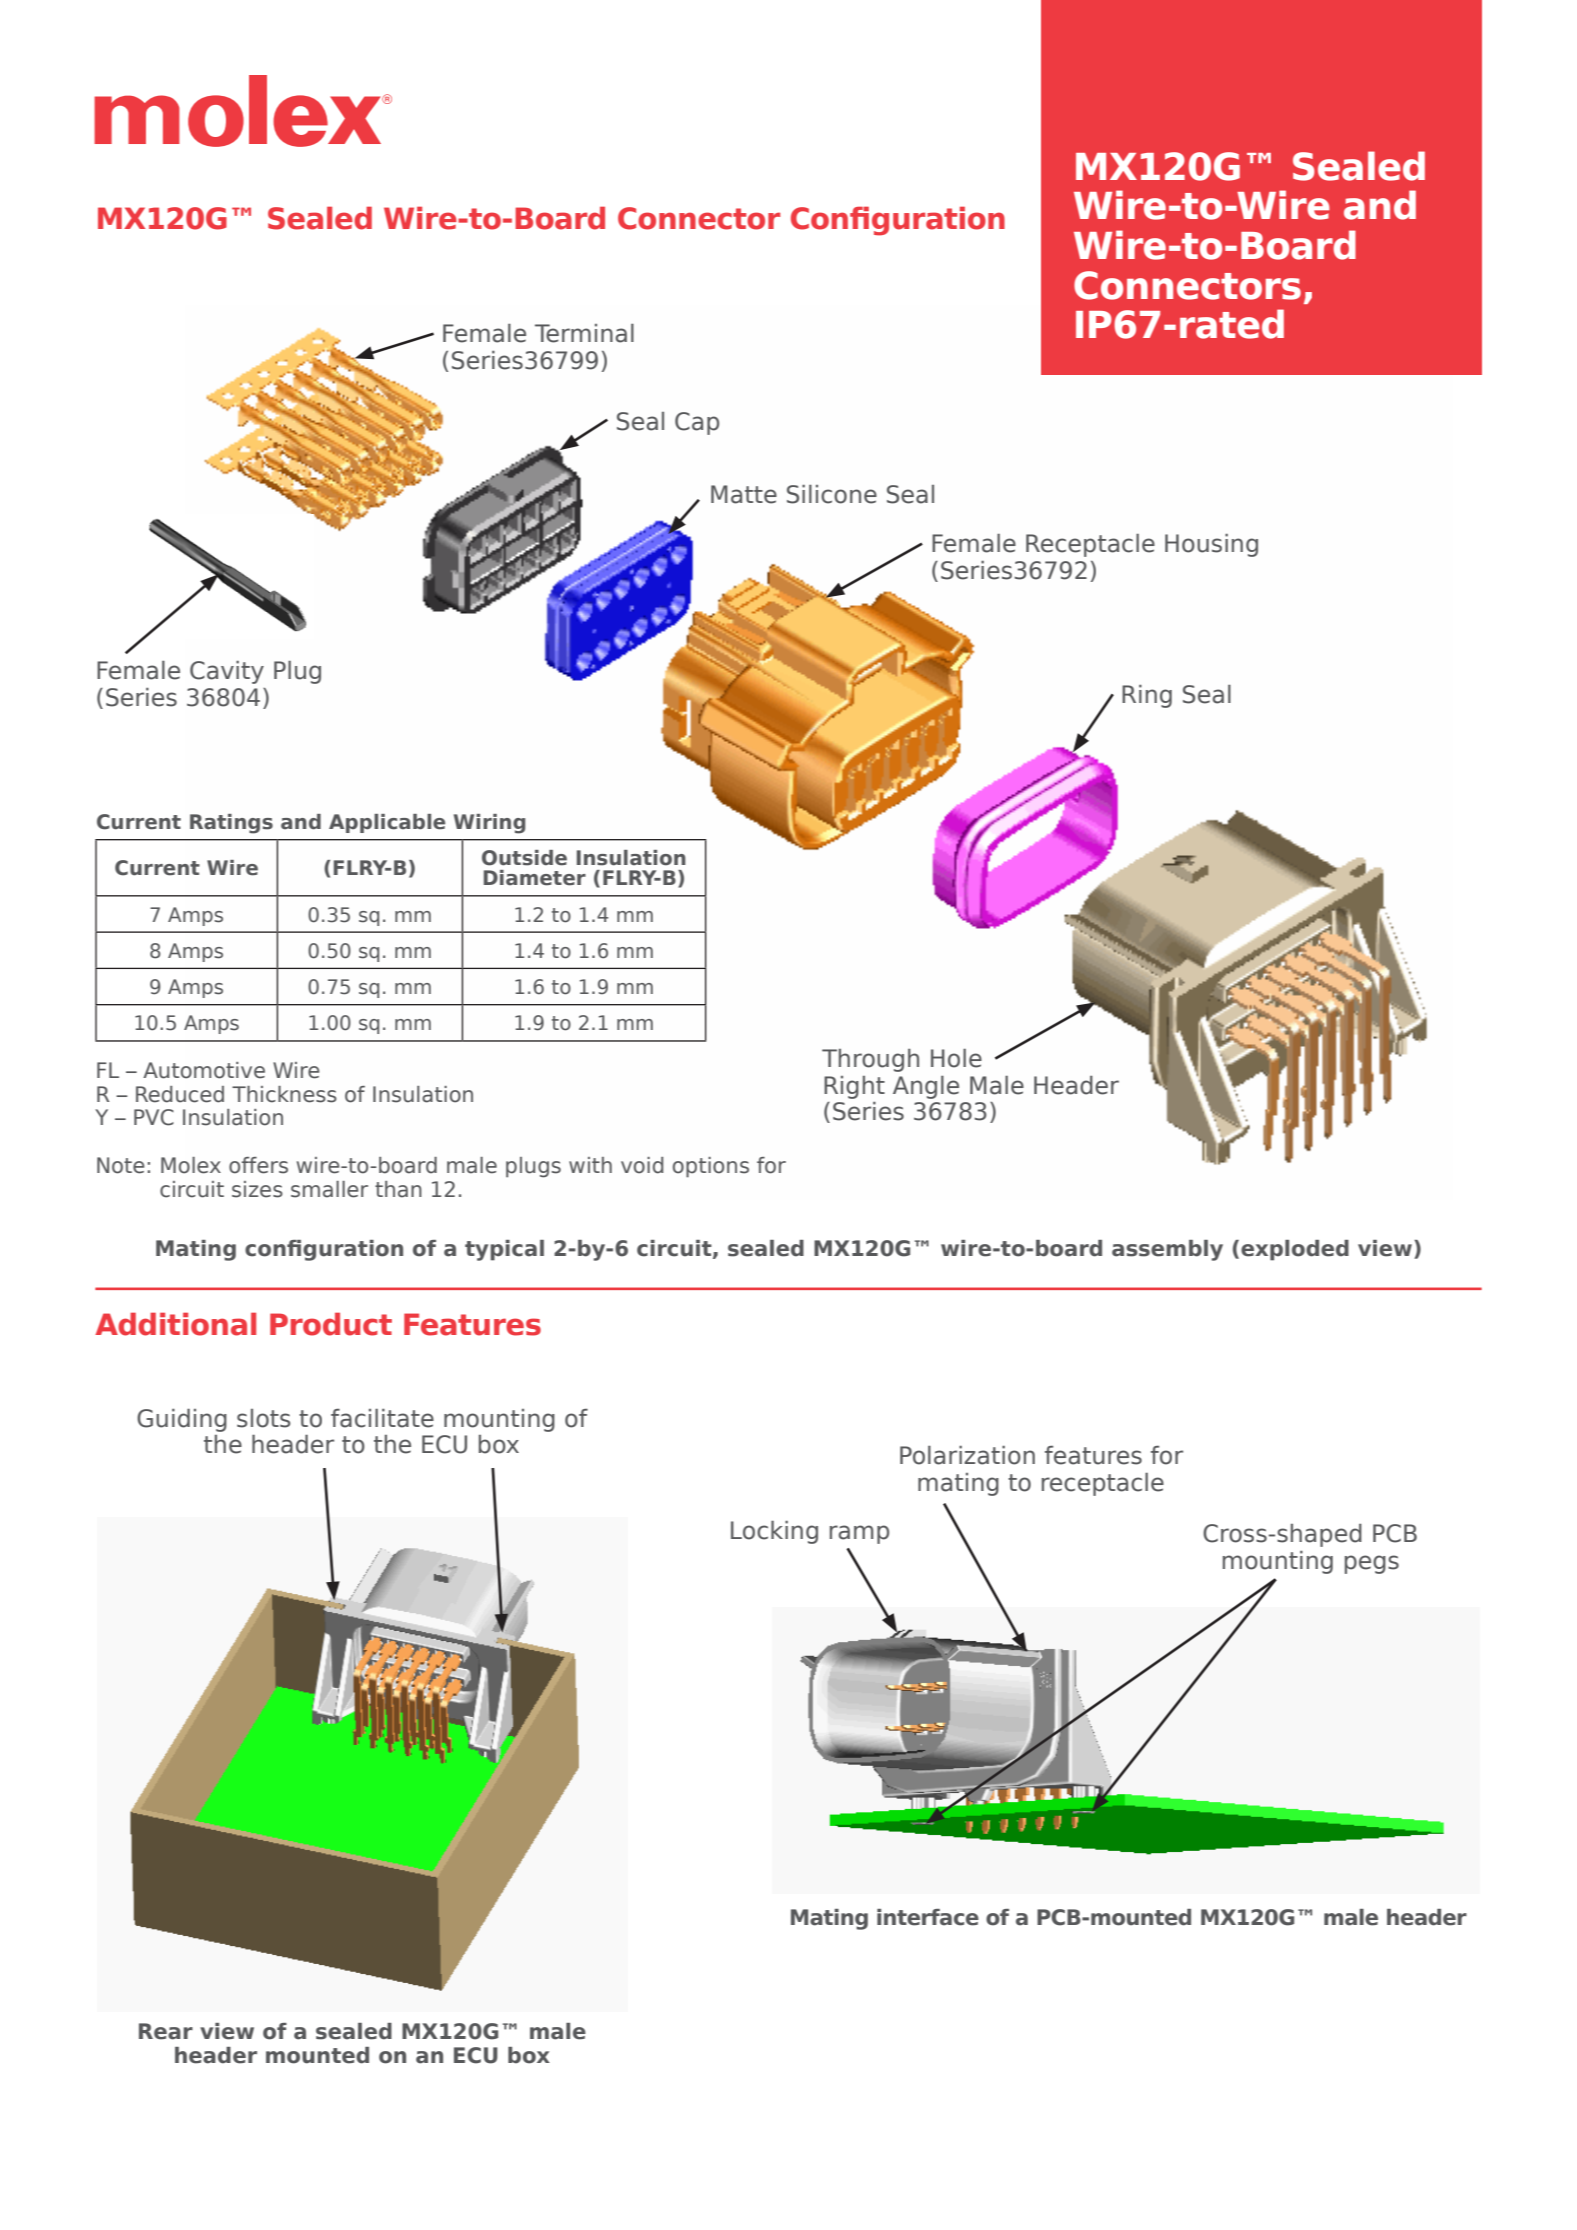  Describe the element at coordinates (1167, 1250) in the document. I see `assembly` at that location.
